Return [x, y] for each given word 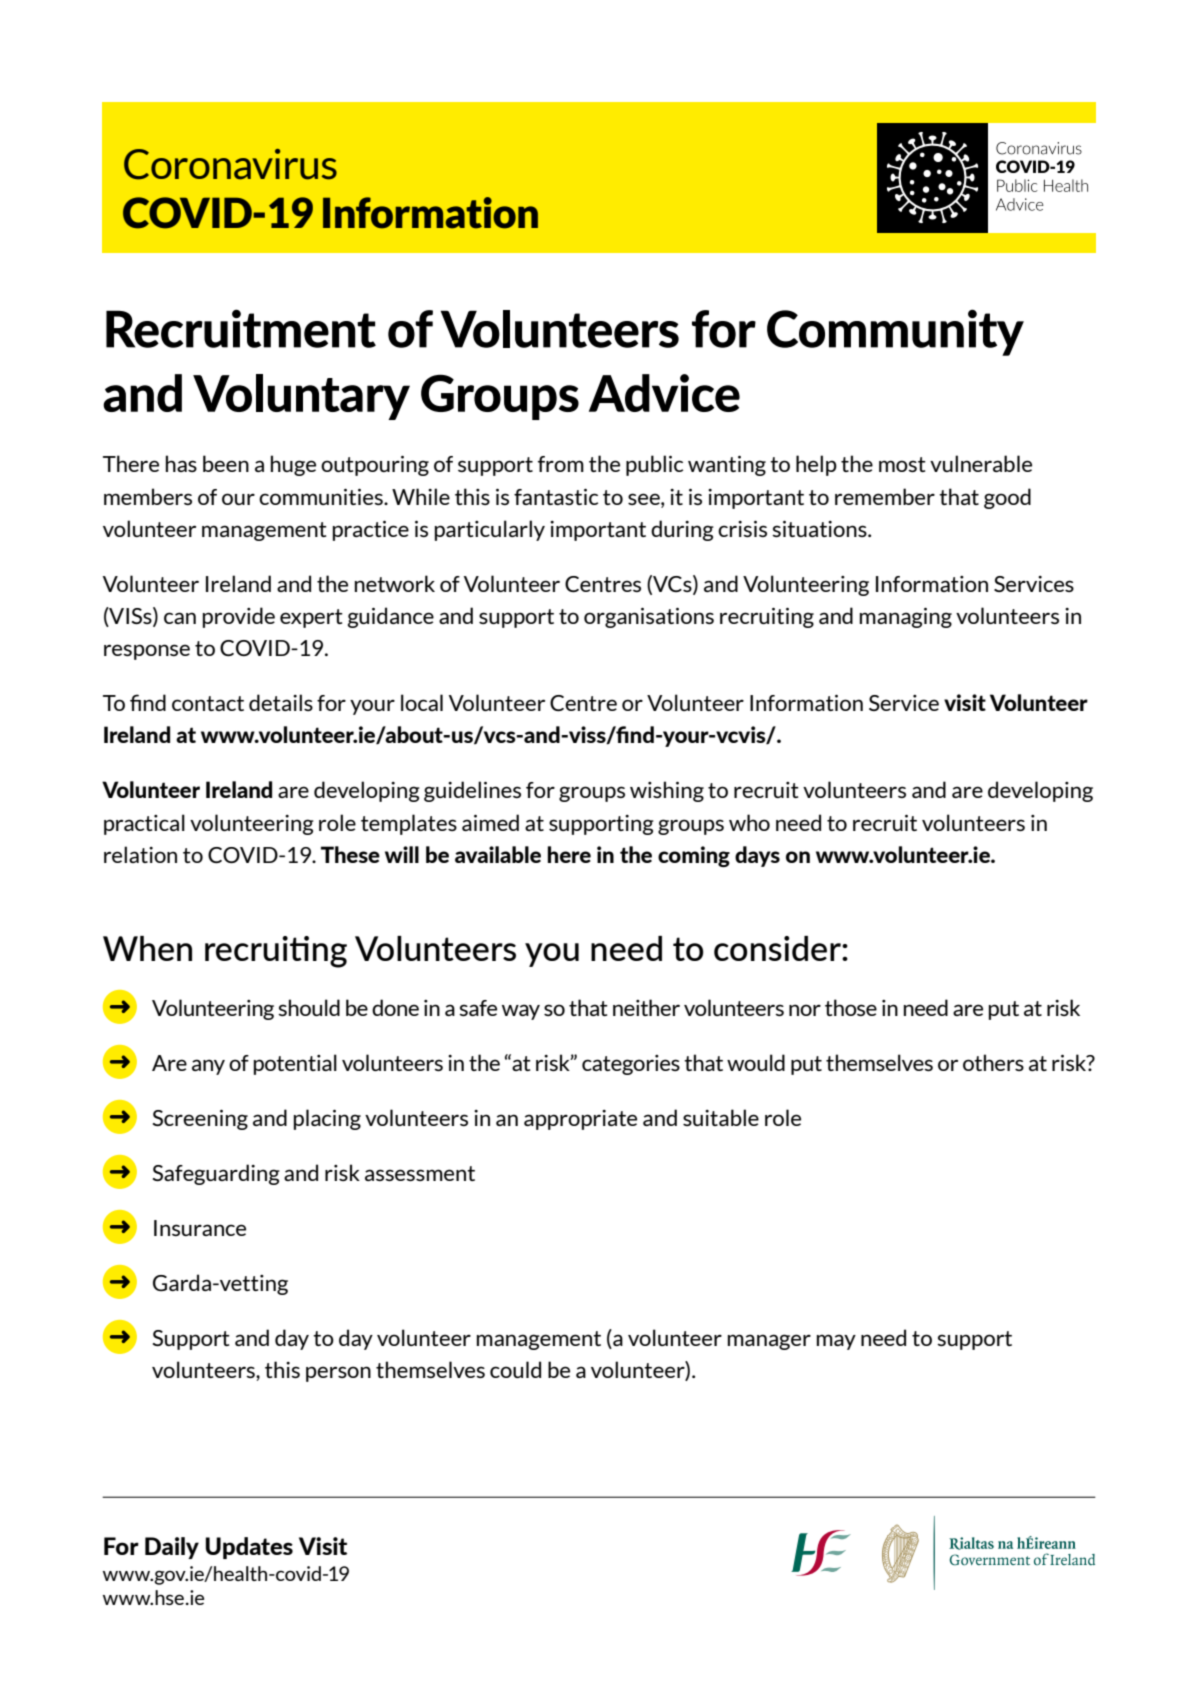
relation [140, 854]
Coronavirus [230, 164]
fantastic [556, 496]
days [757, 856]
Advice [664, 393]
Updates [249, 1548]
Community [895, 332]
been [226, 463]
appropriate [580, 1120]
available [498, 854]
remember [885, 496]
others [993, 1062]
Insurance [200, 1228]
